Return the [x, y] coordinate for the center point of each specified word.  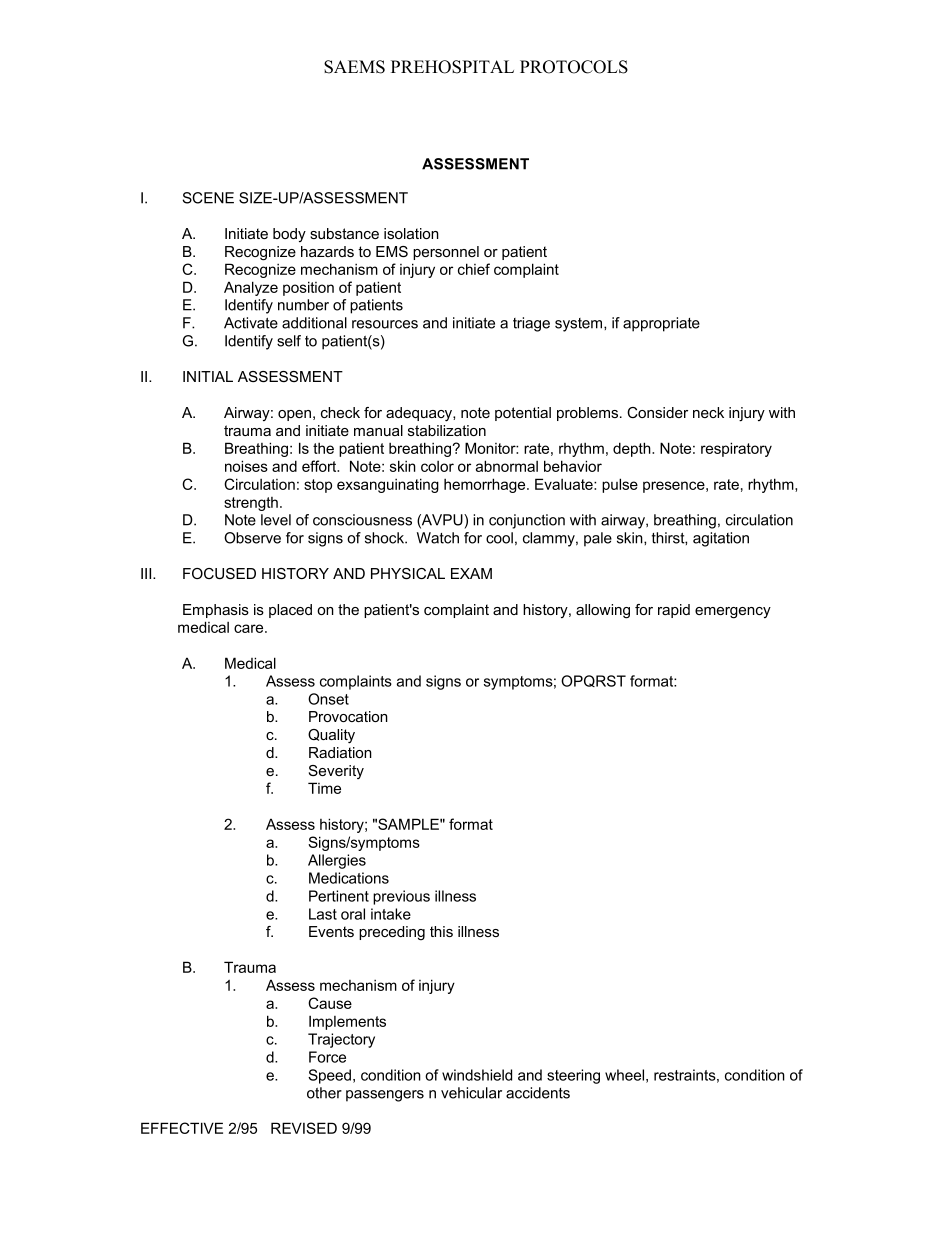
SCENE [208, 198]
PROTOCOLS [574, 67]
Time [324, 788]
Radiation [340, 752]
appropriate [661, 324]
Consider [657, 412]
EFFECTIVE [182, 1128]
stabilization [447, 430]
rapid [674, 611]
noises [246, 466]
